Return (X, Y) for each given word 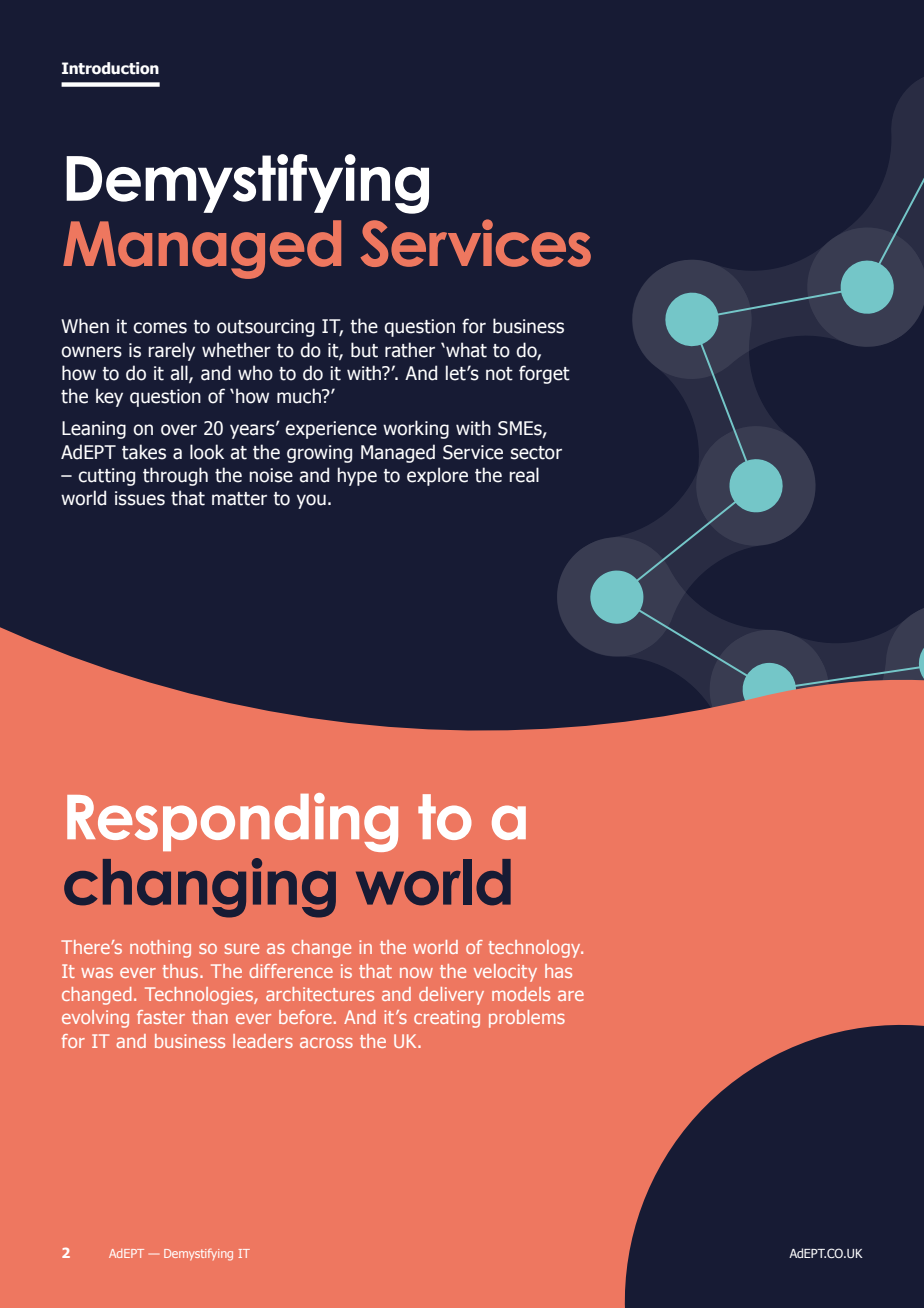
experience (331, 430)
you (311, 501)
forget (544, 374)
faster (161, 1017)
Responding (232, 822)
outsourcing (265, 328)
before (305, 1017)
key (109, 397)
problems (527, 1019)
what (465, 350)
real (524, 475)
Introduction (110, 68)
